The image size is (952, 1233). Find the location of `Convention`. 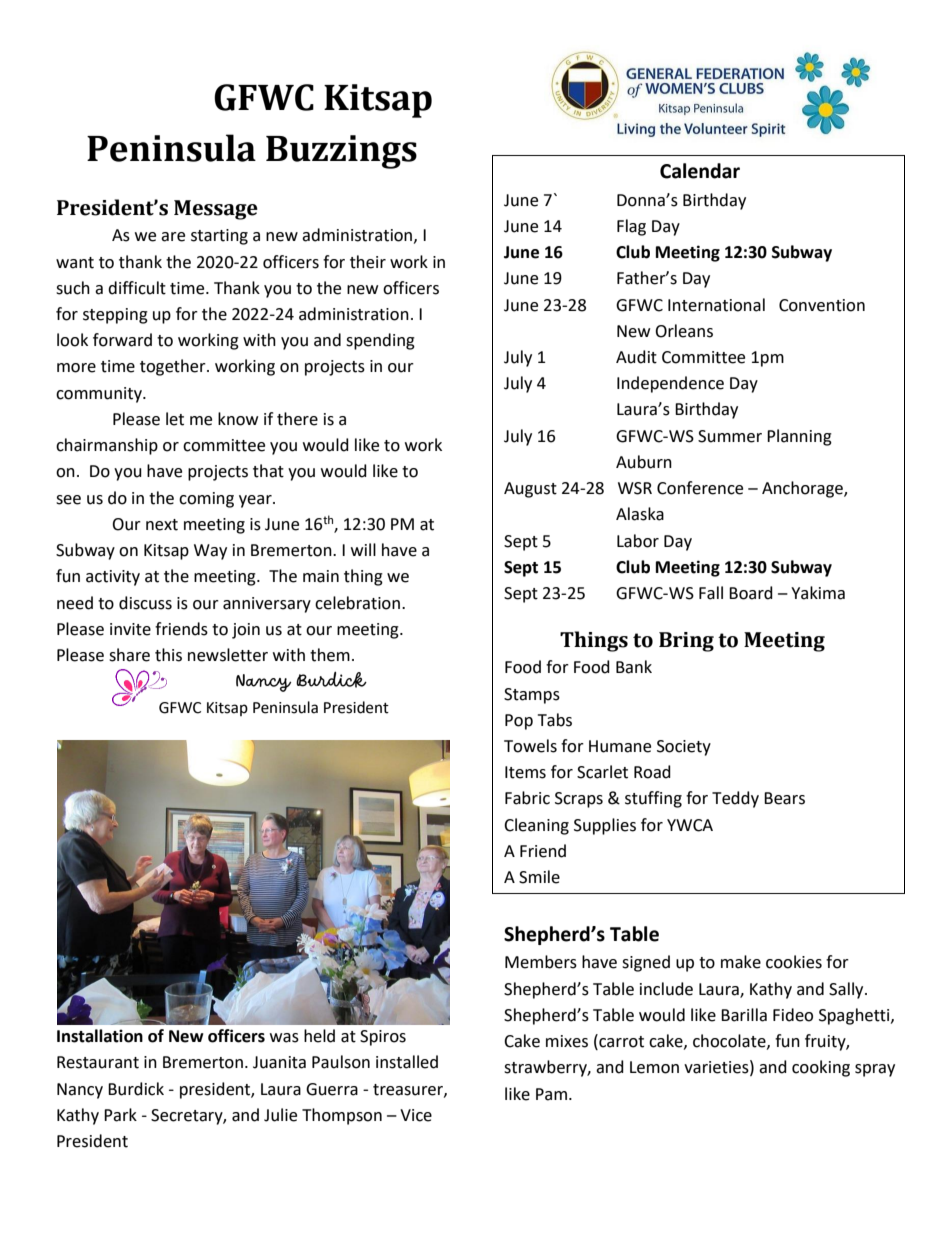

Convention is located at coordinates (822, 305).
